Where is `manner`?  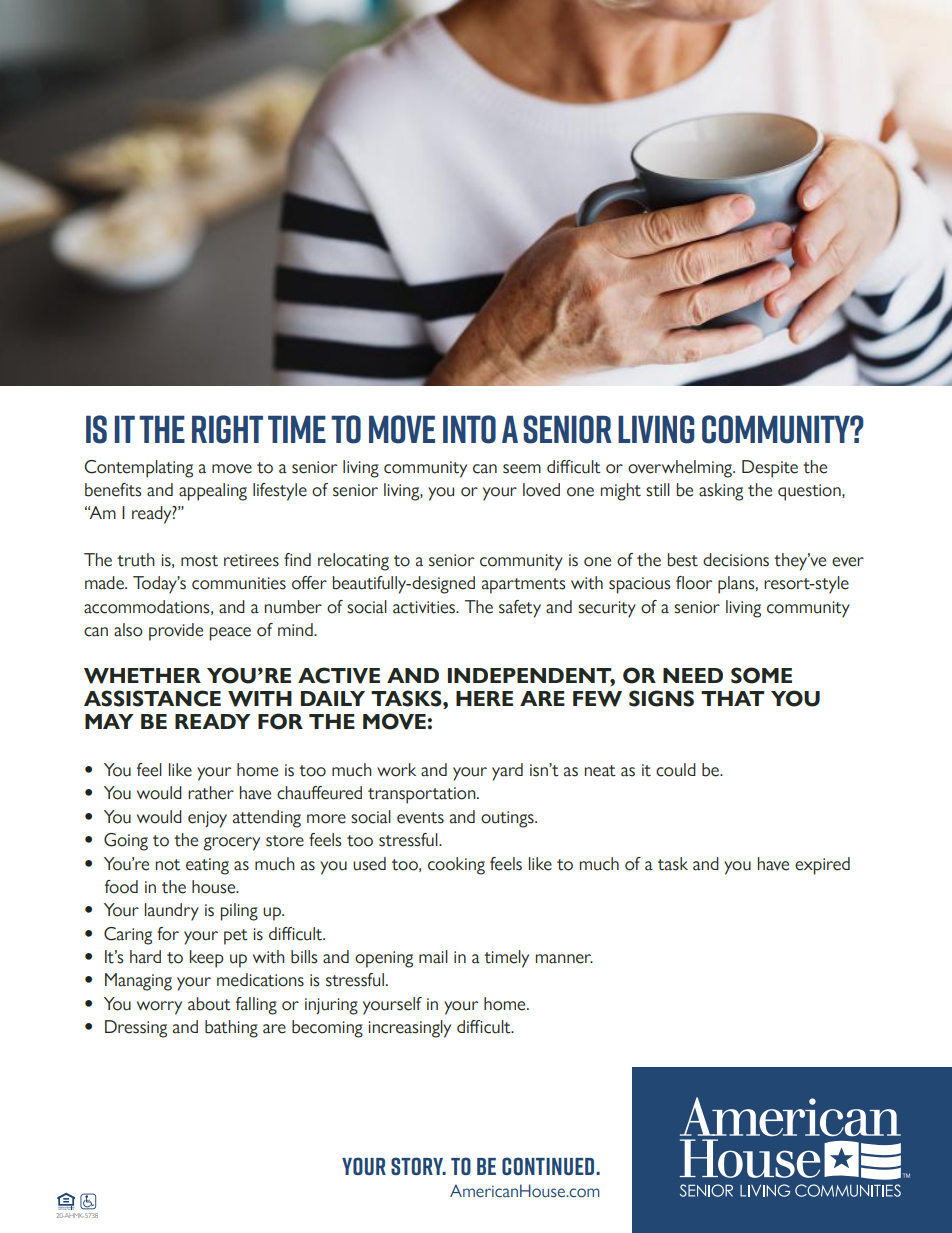
manner is located at coordinates (564, 959).
